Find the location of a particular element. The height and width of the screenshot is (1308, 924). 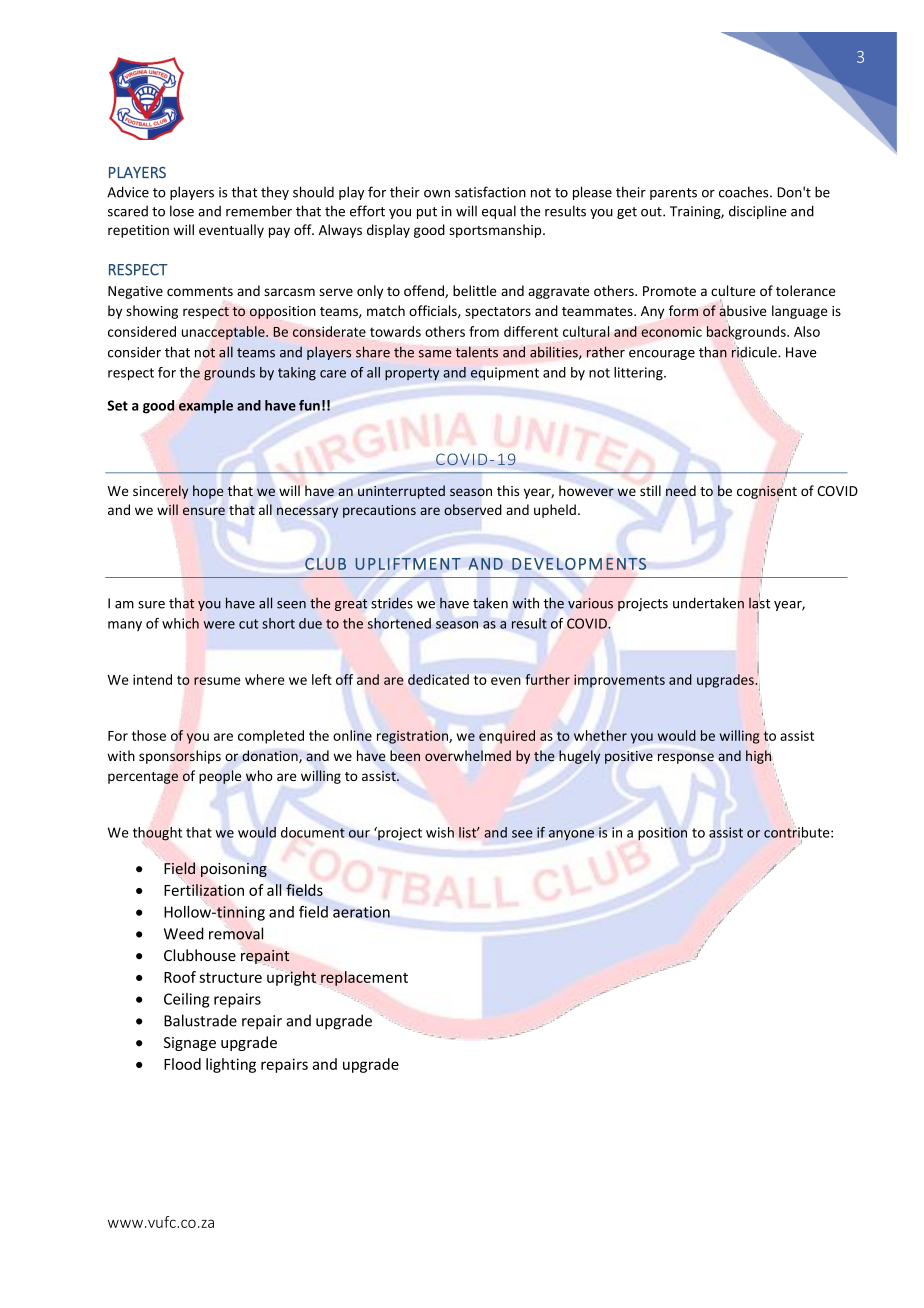

thought is located at coordinates (157, 834).
